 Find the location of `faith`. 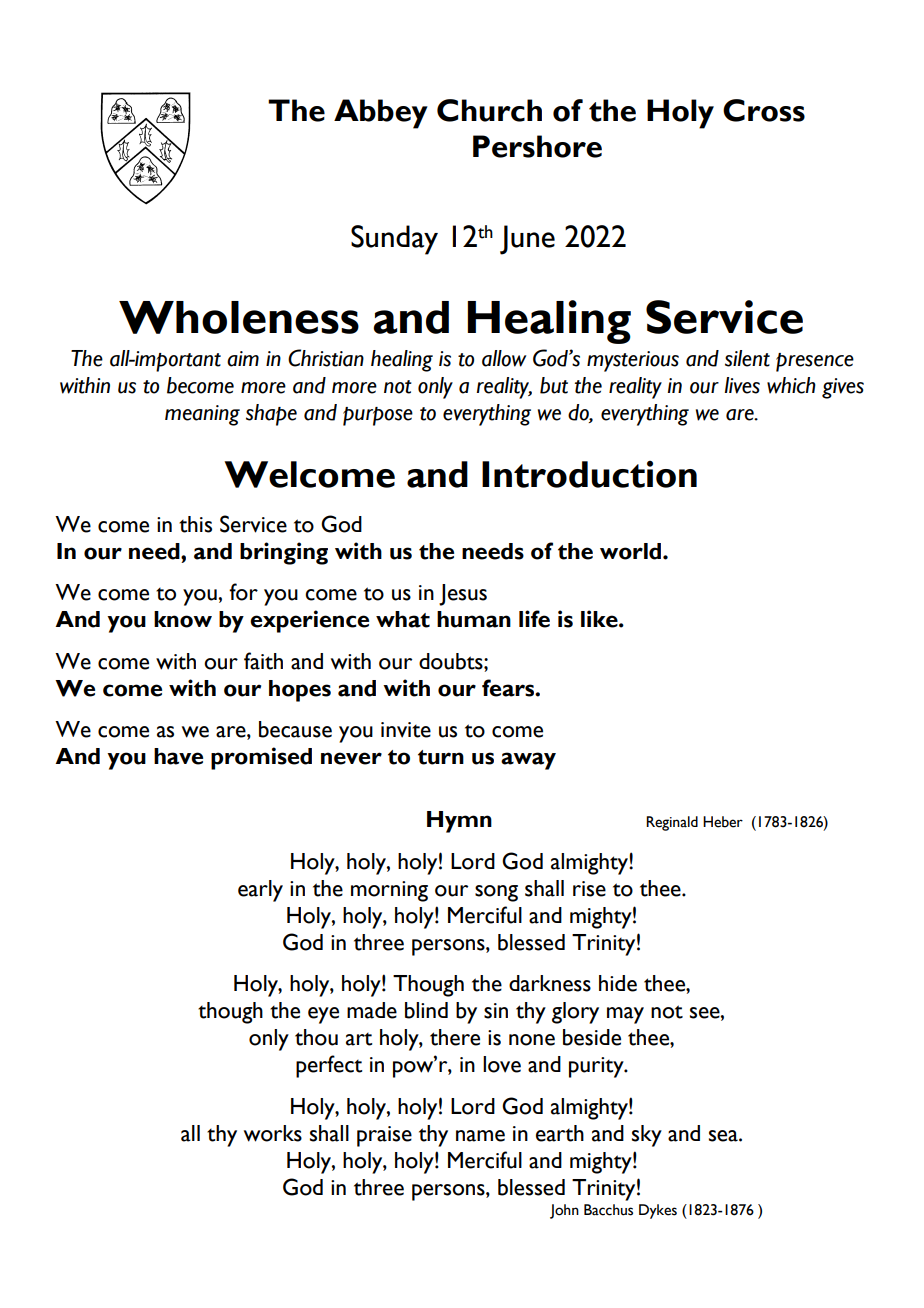

faith is located at coordinates (263, 661).
